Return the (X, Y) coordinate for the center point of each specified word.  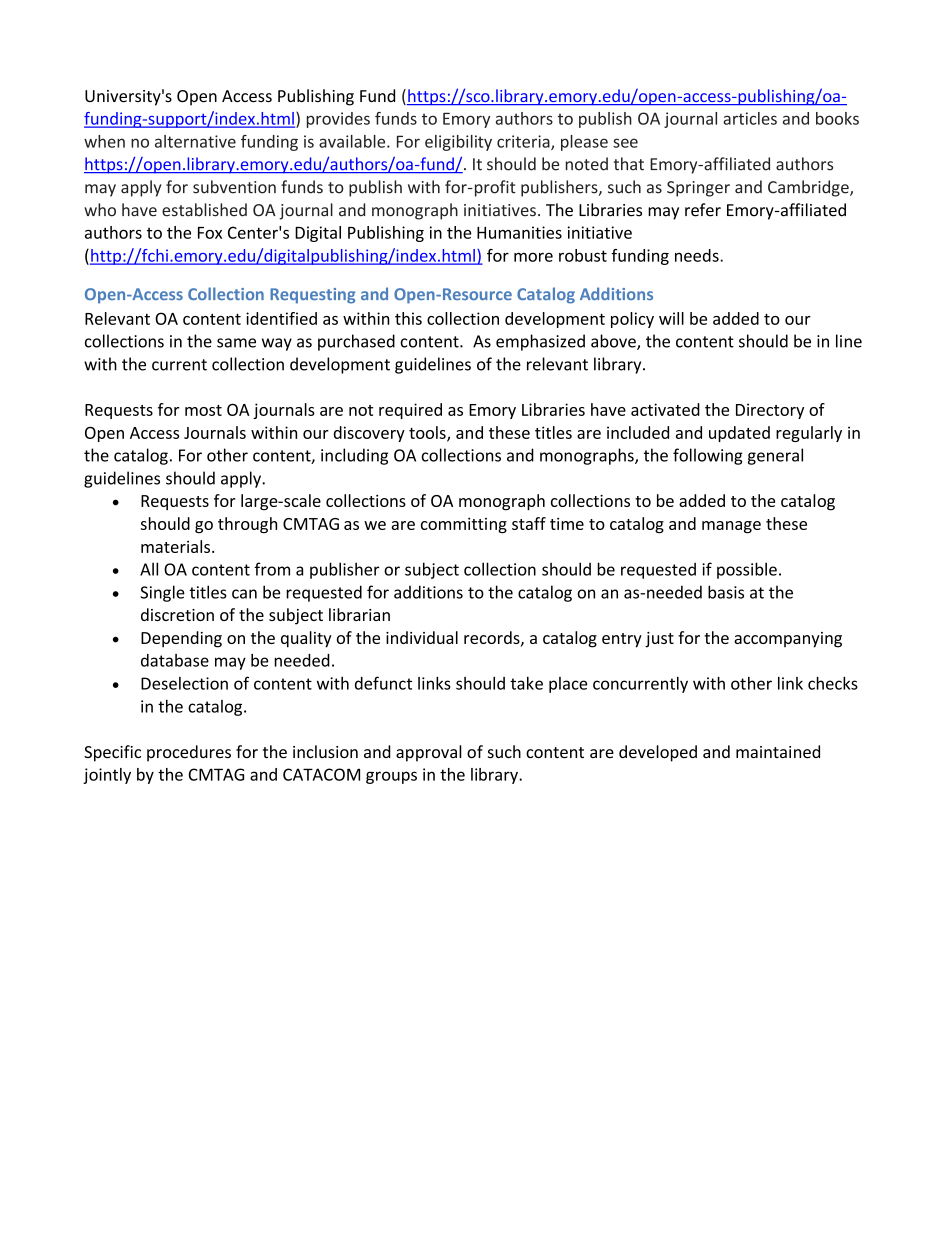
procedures (189, 753)
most (203, 410)
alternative (195, 141)
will (671, 318)
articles (750, 118)
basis (726, 592)
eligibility (458, 143)
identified (281, 318)
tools (428, 433)
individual (422, 637)
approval (429, 753)
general (775, 456)
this (408, 318)
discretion (177, 614)
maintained (778, 751)
